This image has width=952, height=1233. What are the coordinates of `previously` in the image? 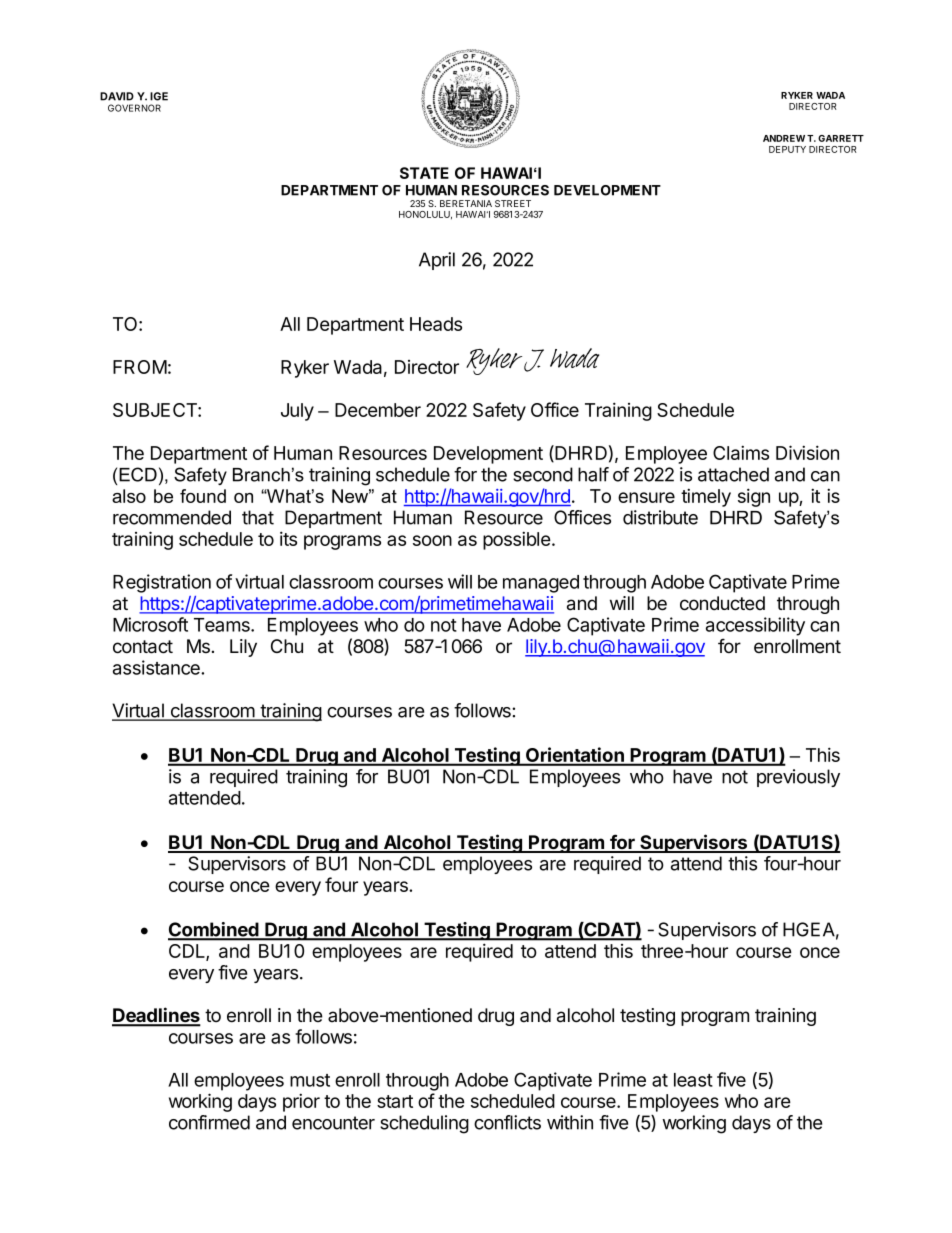 It's located at (798, 778).
